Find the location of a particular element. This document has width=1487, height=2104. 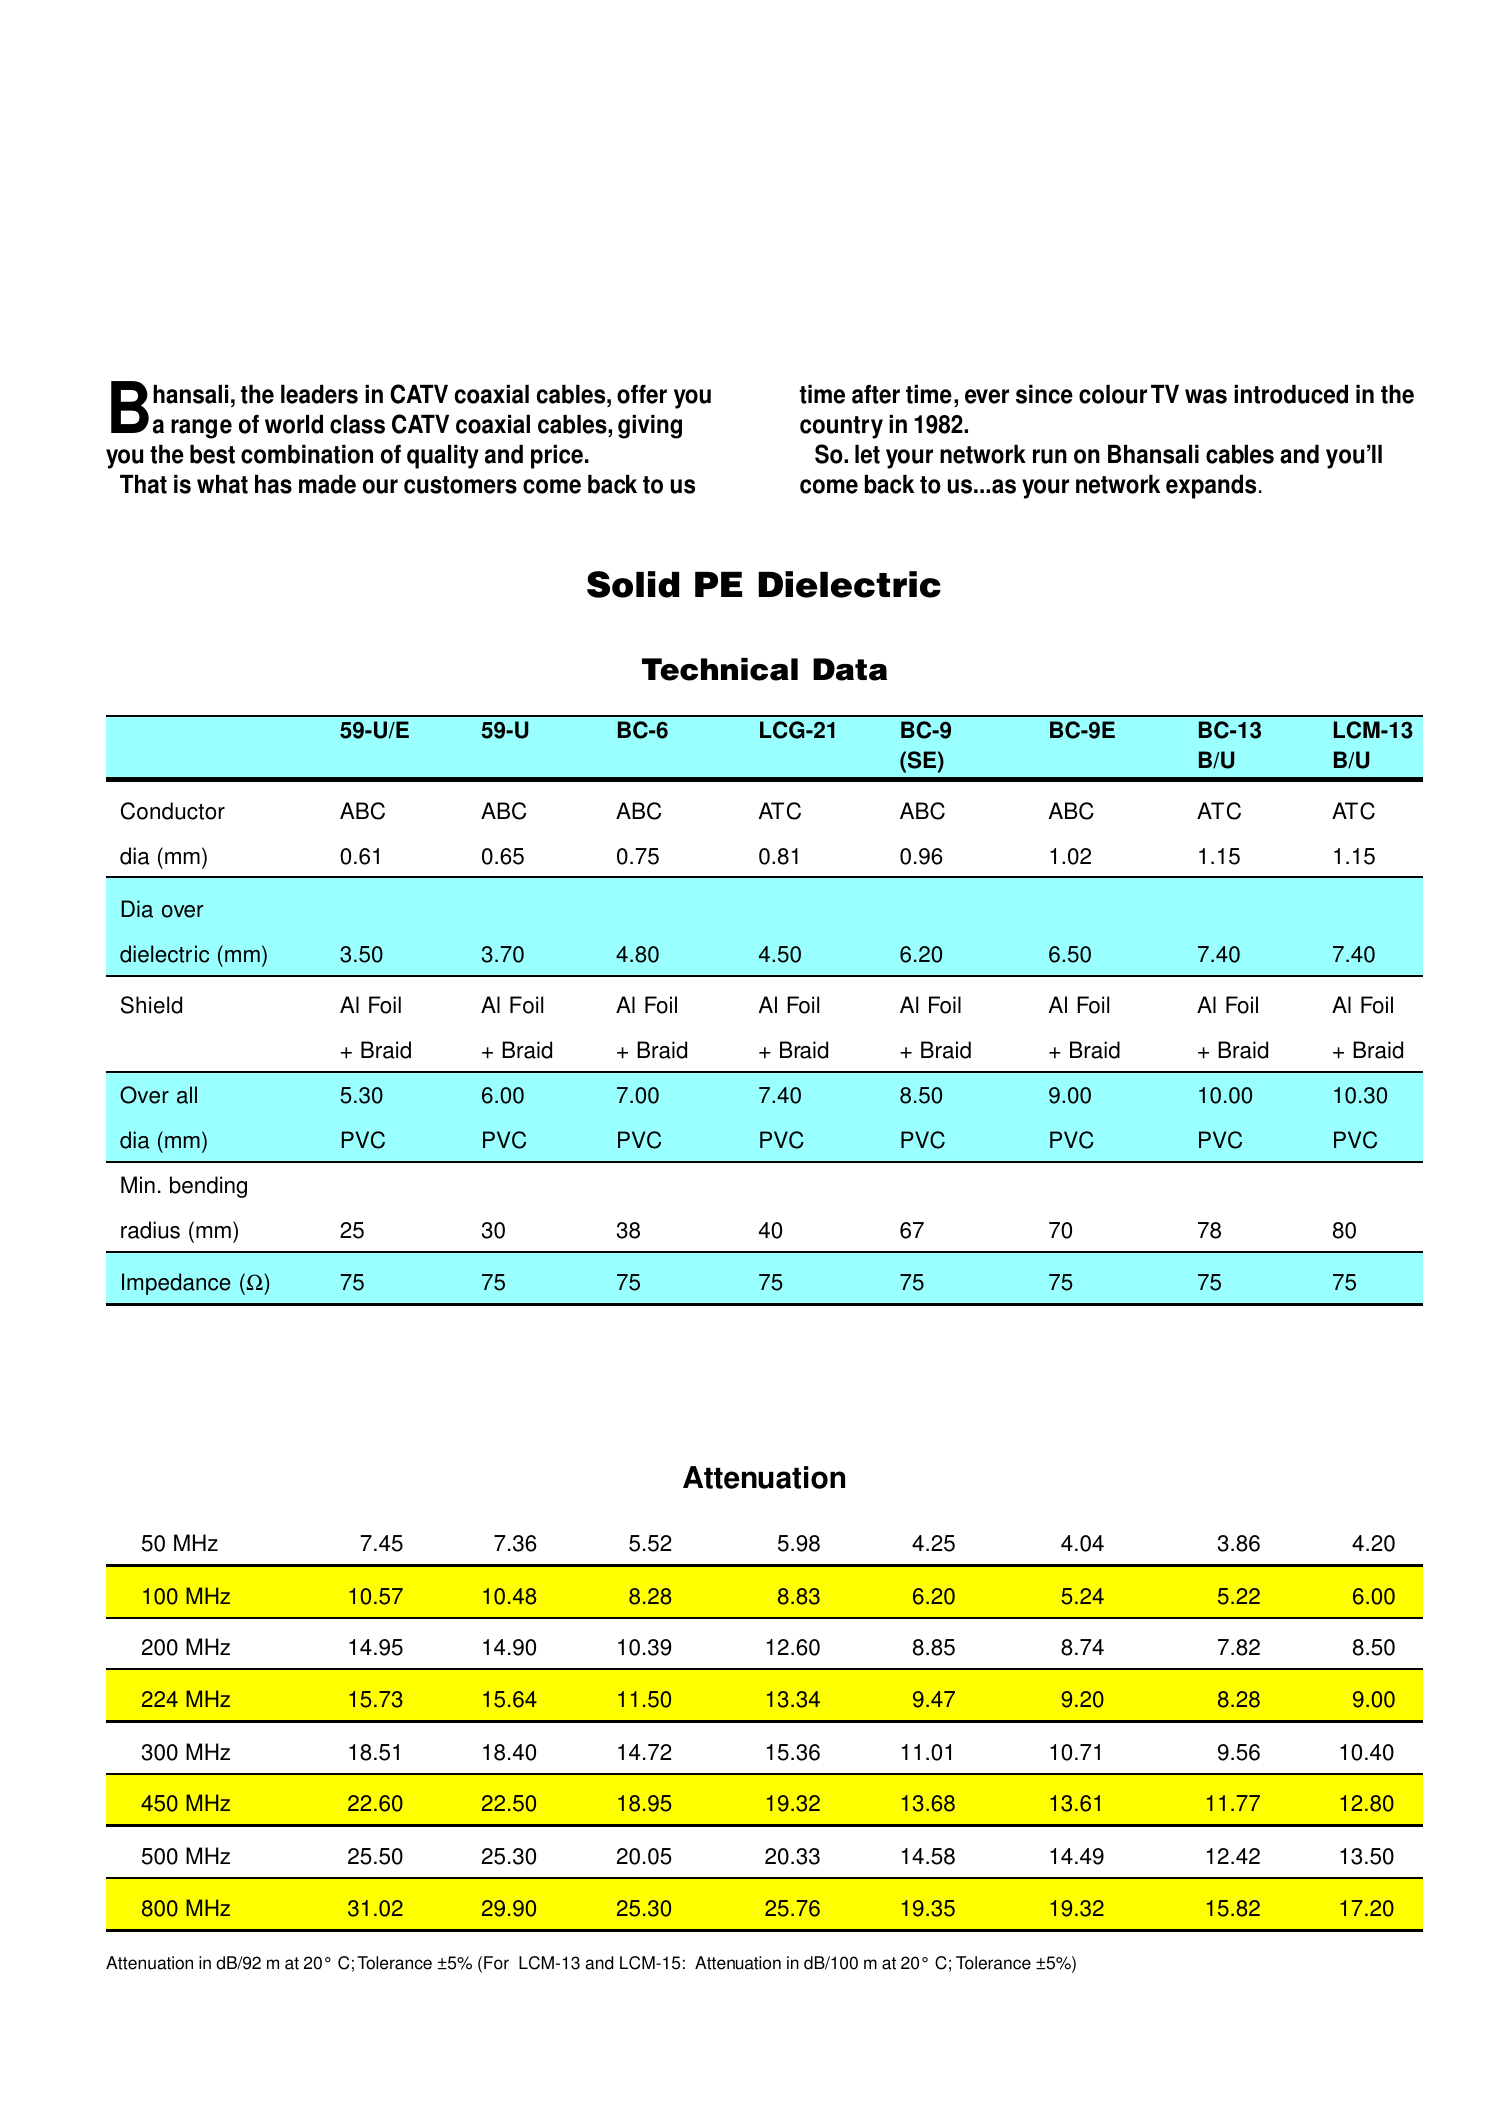

radius is located at coordinates (150, 1230).
